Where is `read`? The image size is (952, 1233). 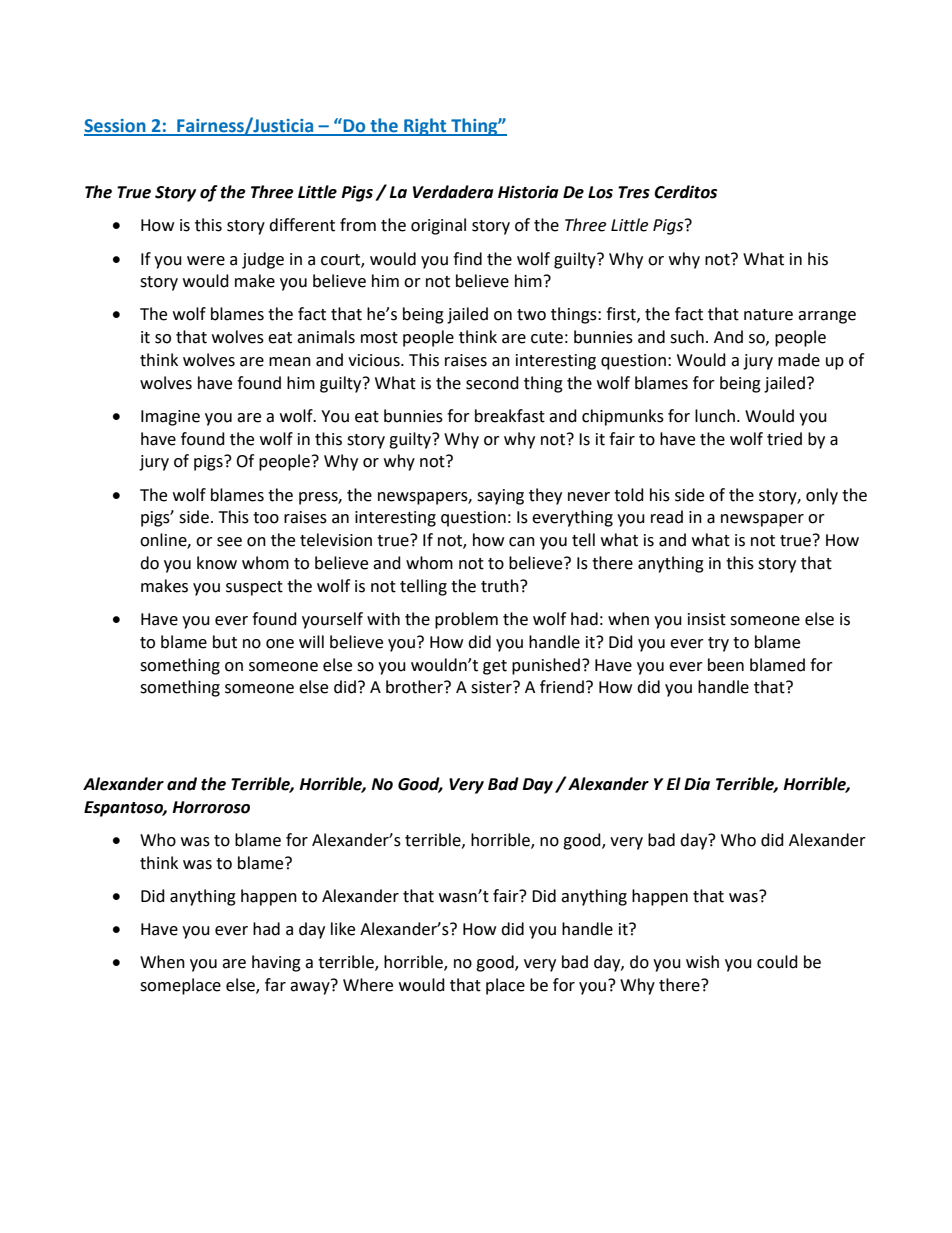 read is located at coordinates (667, 517).
